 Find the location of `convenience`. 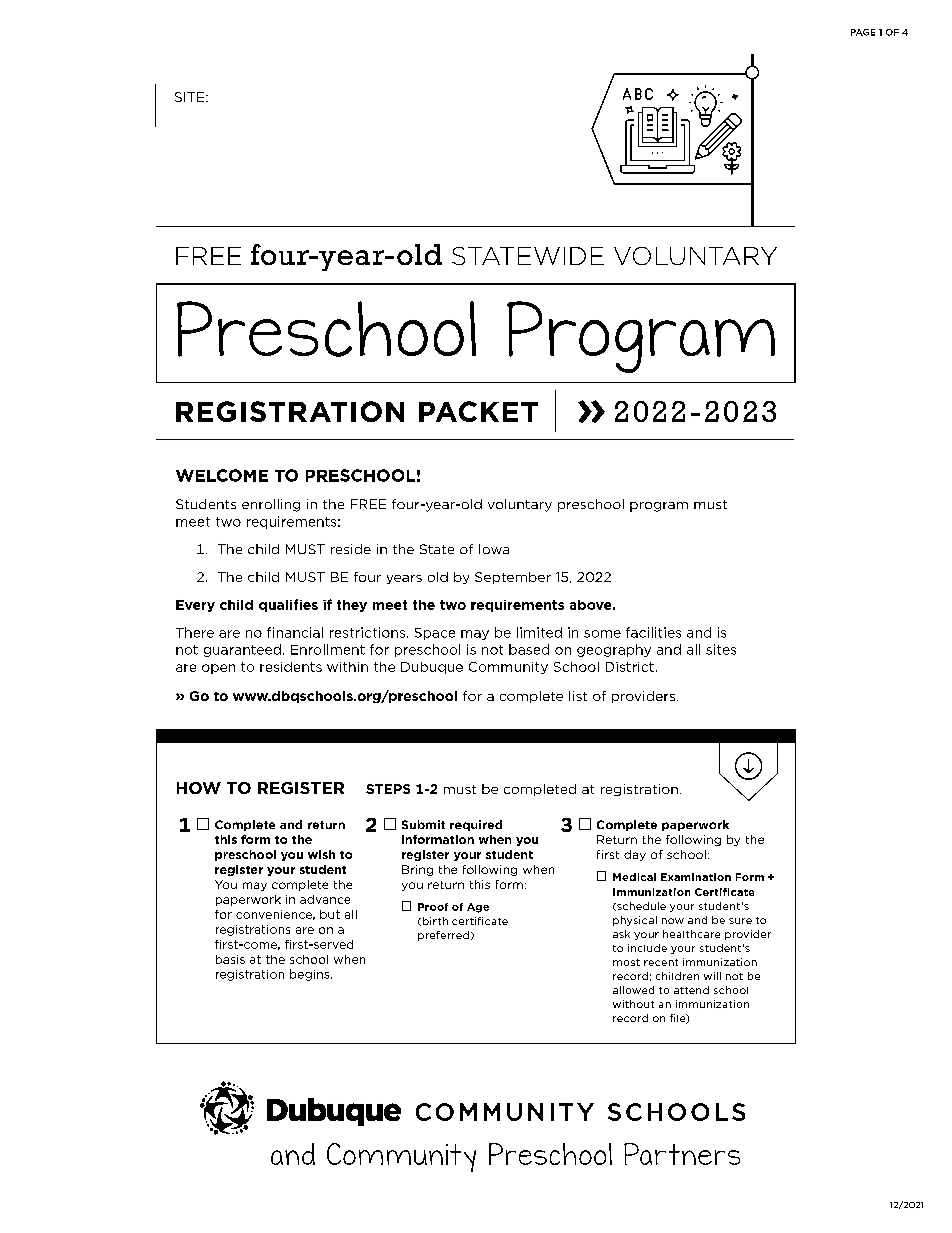

convenience is located at coordinates (275, 915).
